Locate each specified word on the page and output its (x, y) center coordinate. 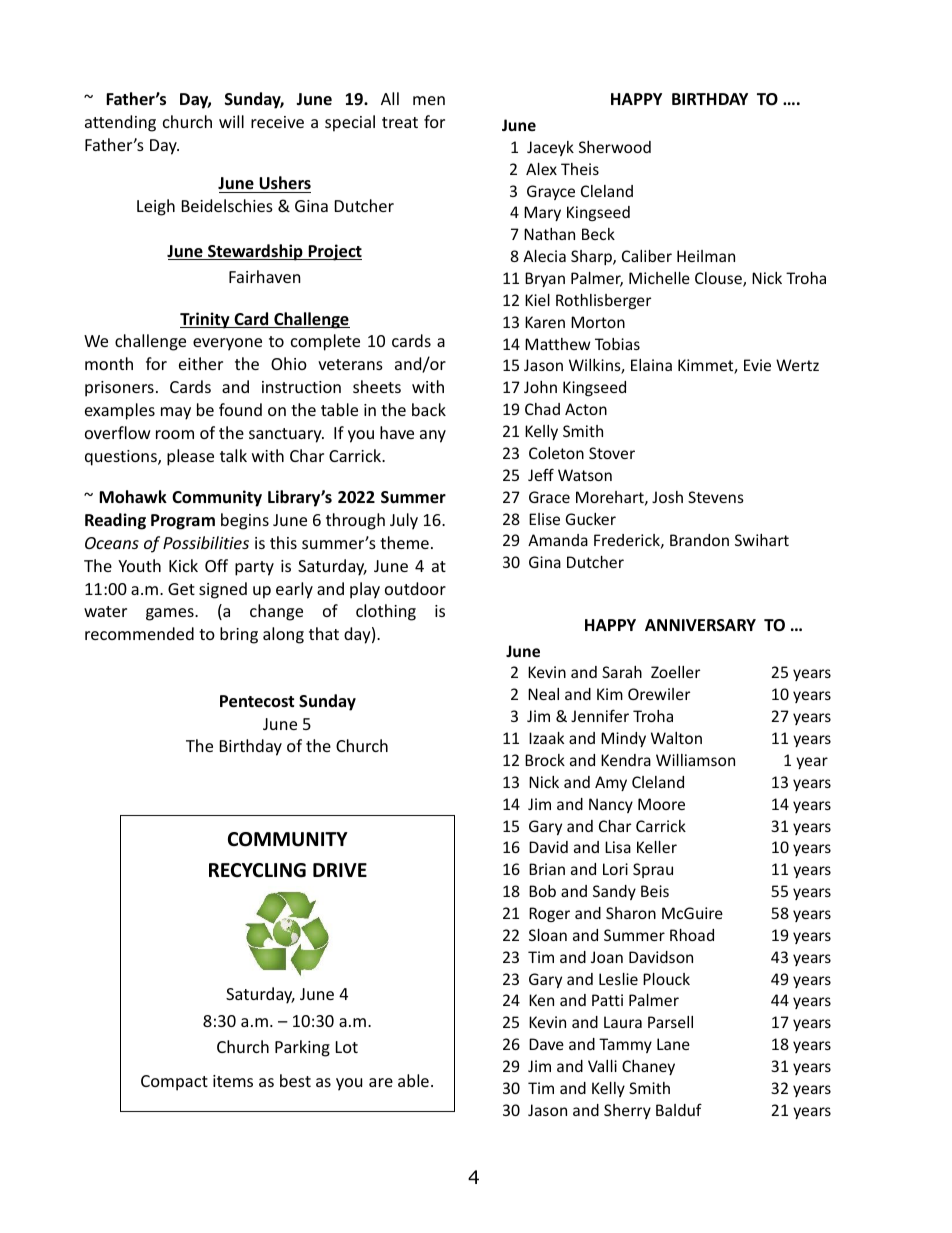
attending (120, 123)
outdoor (415, 588)
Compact (174, 1083)
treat (400, 122)
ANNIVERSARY (700, 625)
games (171, 614)
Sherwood (615, 147)
